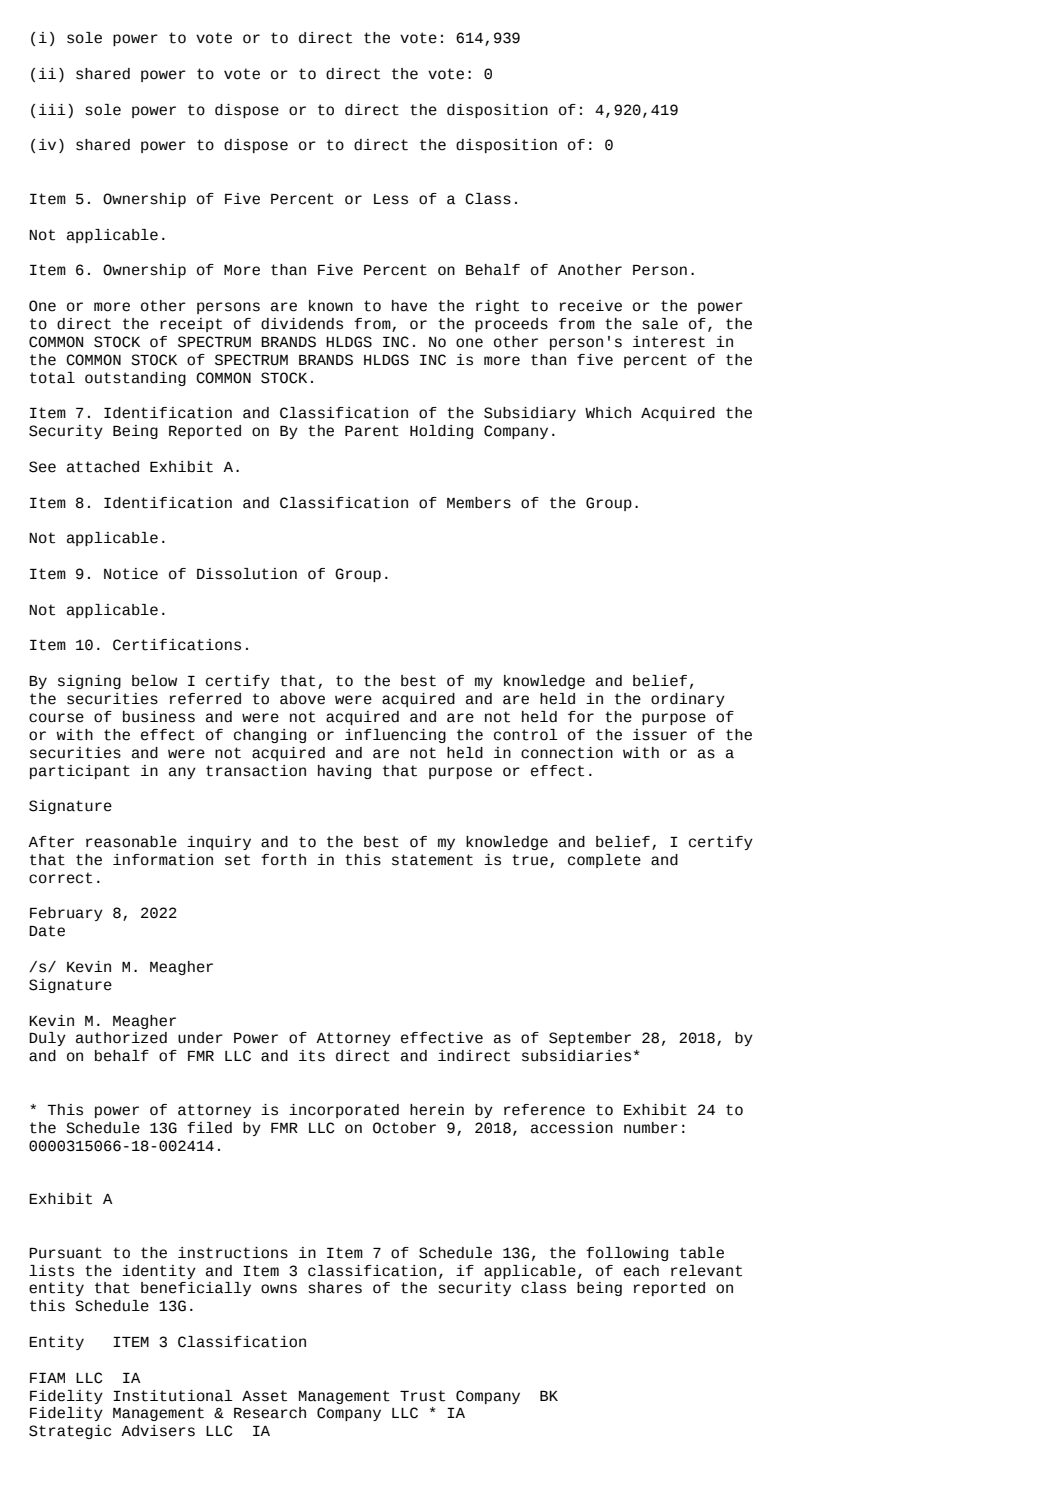  Describe the element at coordinates (173, 1396) in the screenshot. I see `Institutional` at that location.
